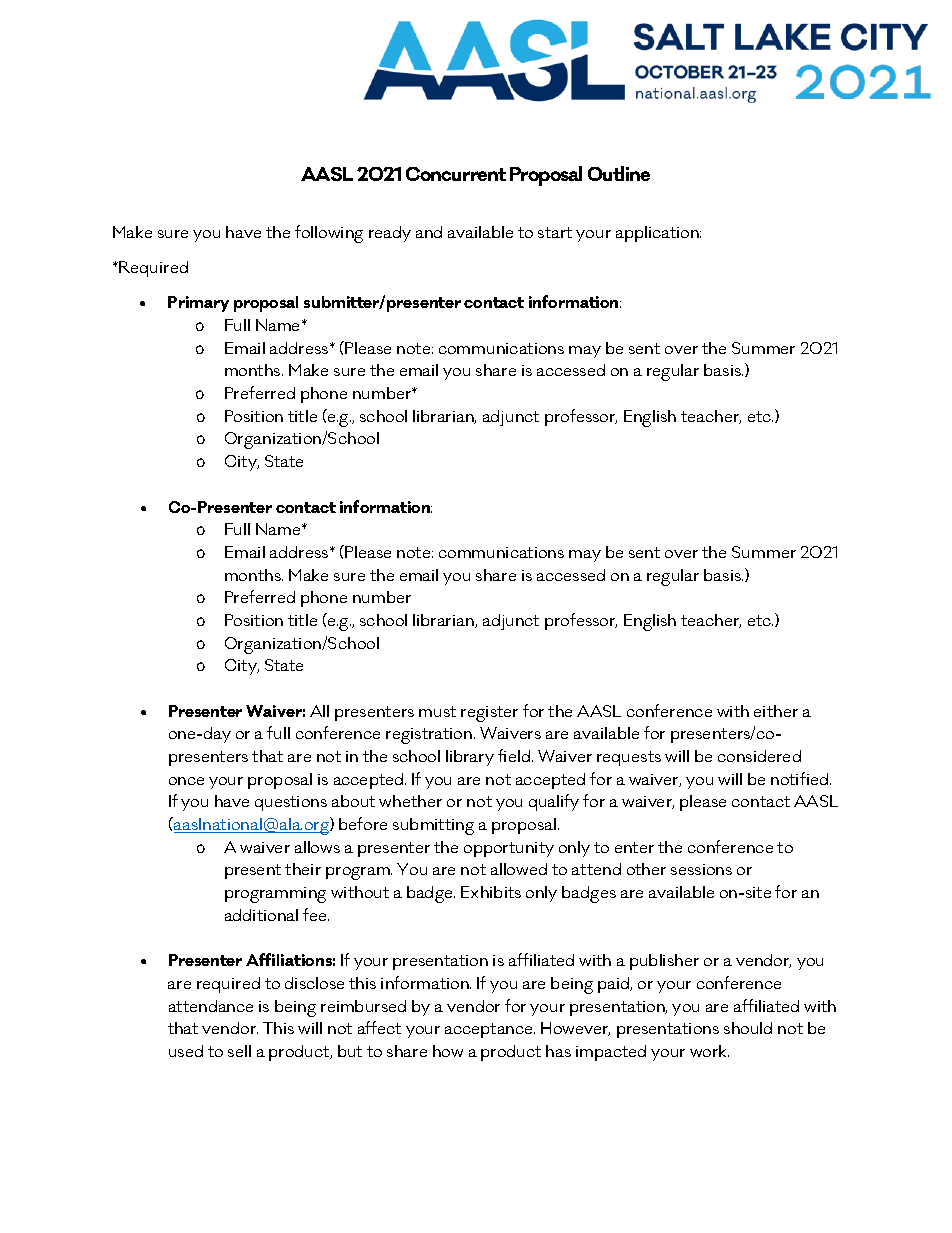  What do you see at coordinates (456, 174) in the screenshot?
I see `Concurrent` at bounding box center [456, 174].
